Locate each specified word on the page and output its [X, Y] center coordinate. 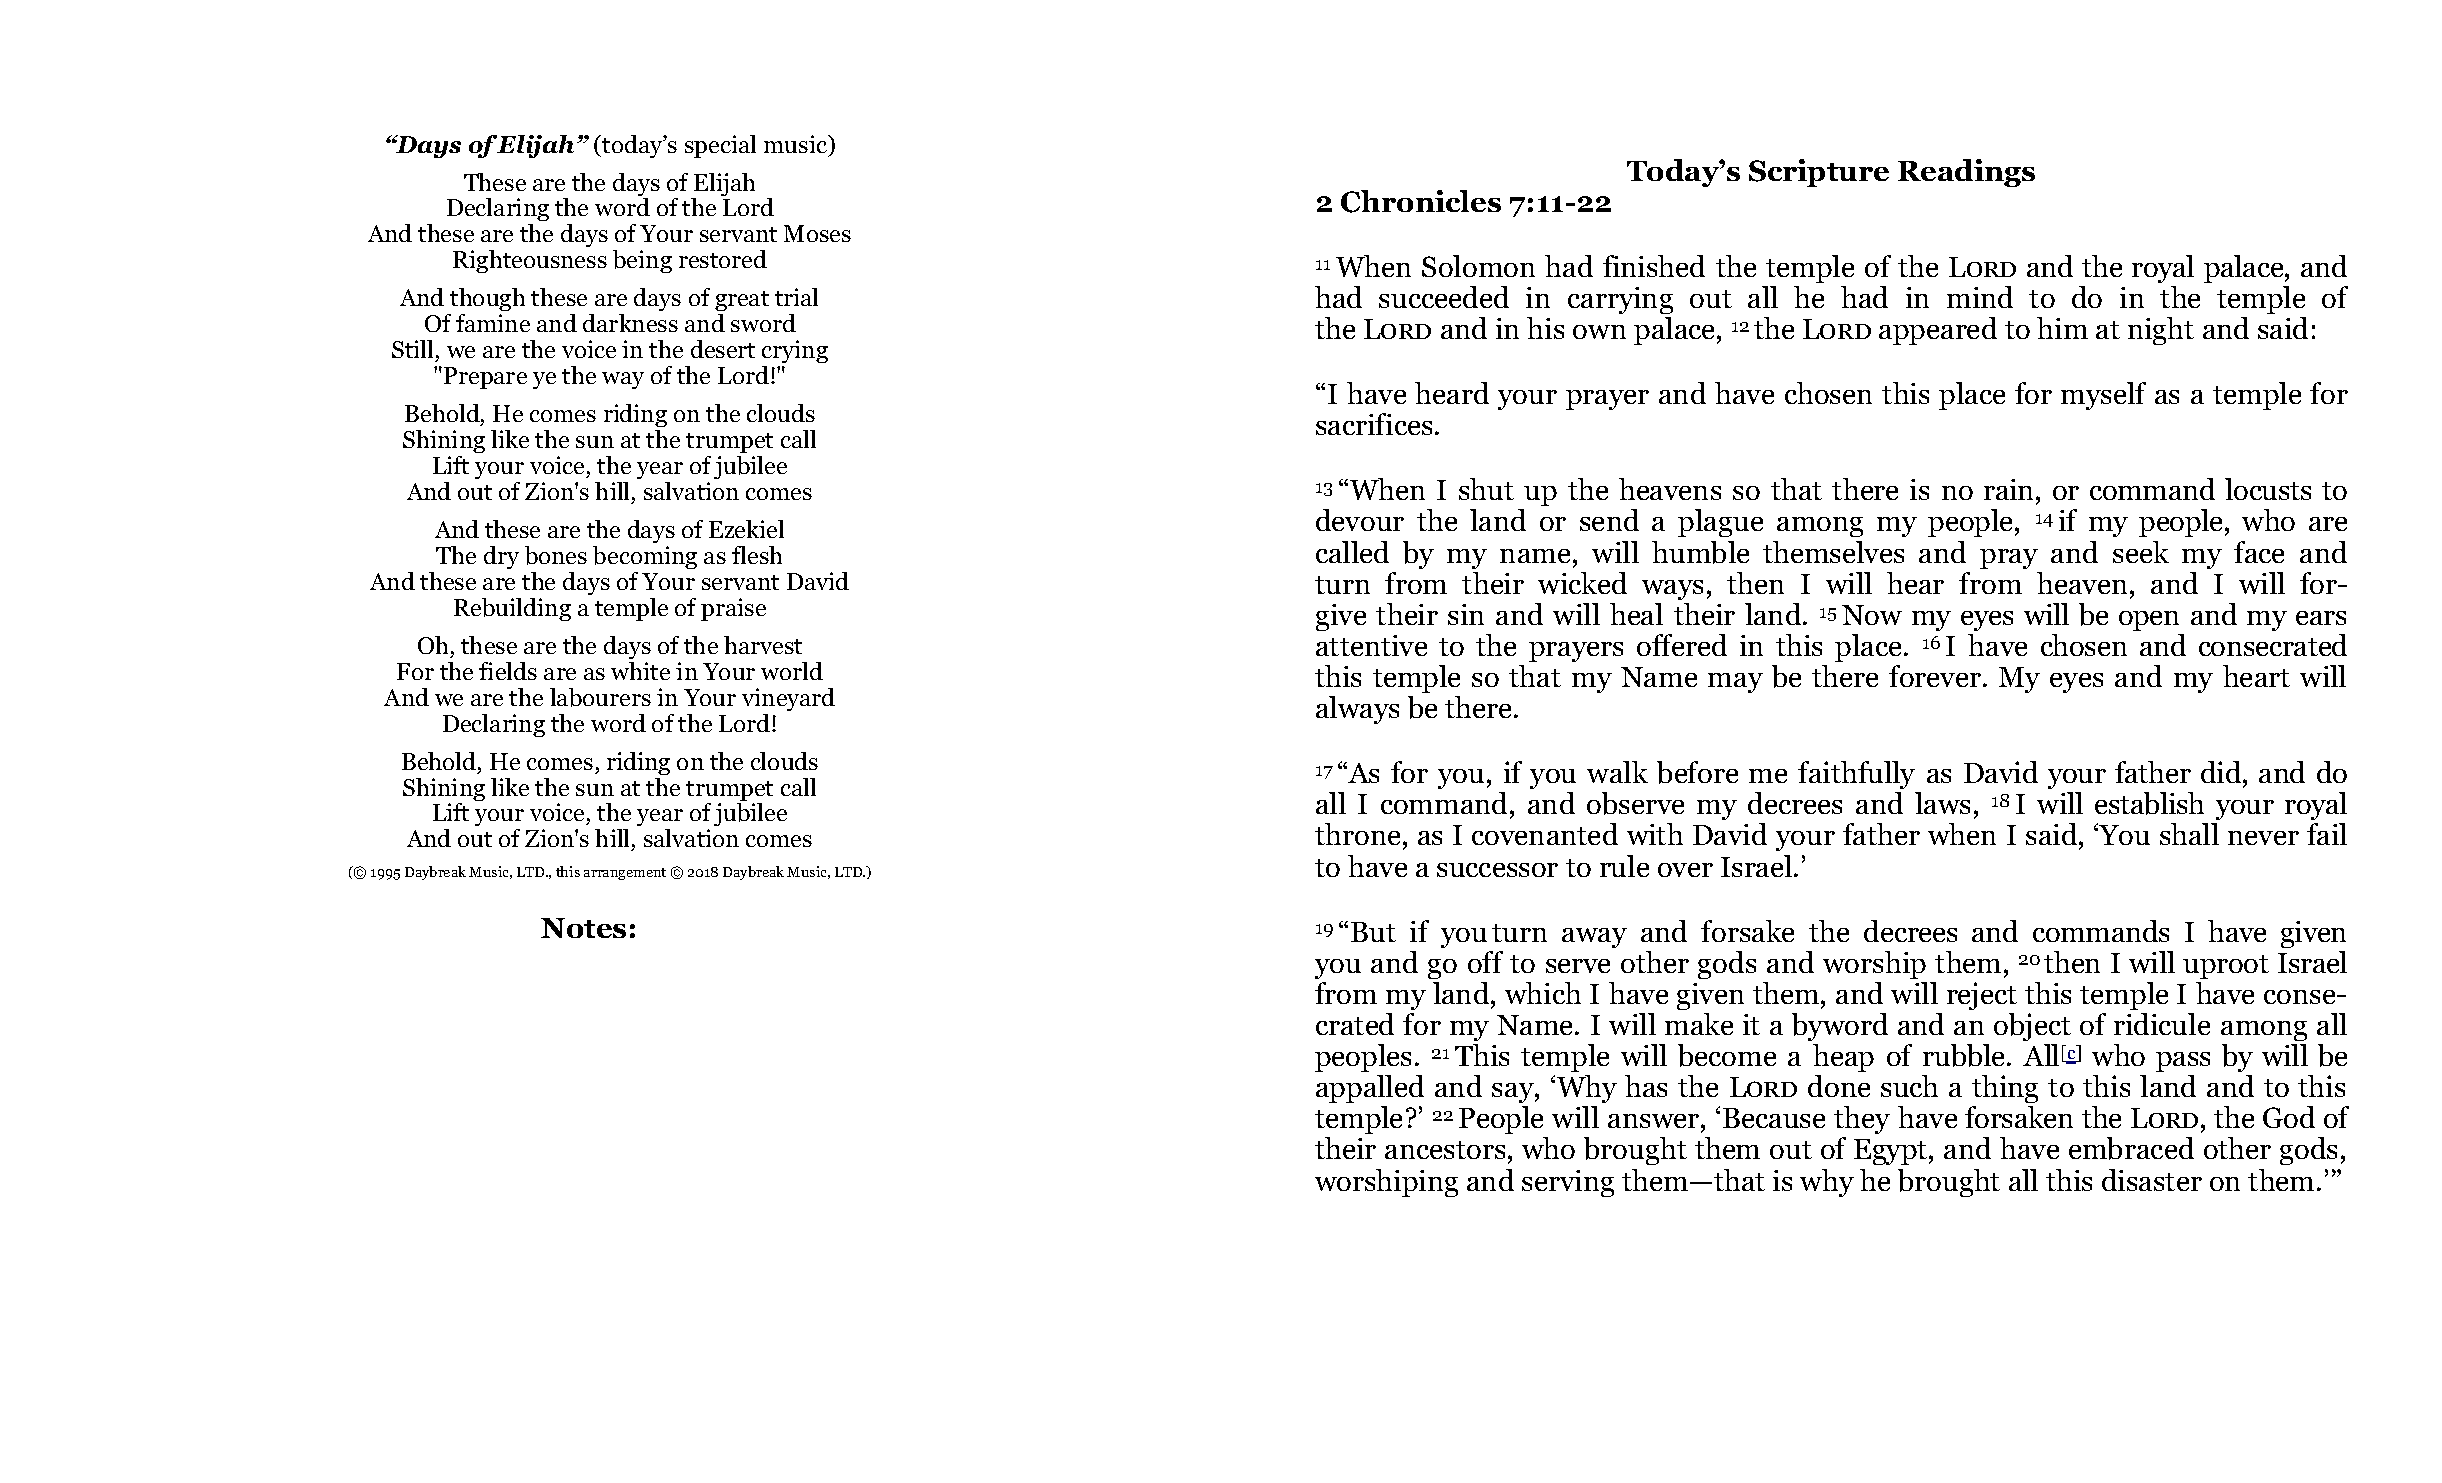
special [720, 146]
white [640, 671]
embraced [2131, 1148]
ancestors [1445, 1150]
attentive [1371, 645]
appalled [1370, 1089]
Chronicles [1421, 201]
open [2149, 621]
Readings [1966, 173]
